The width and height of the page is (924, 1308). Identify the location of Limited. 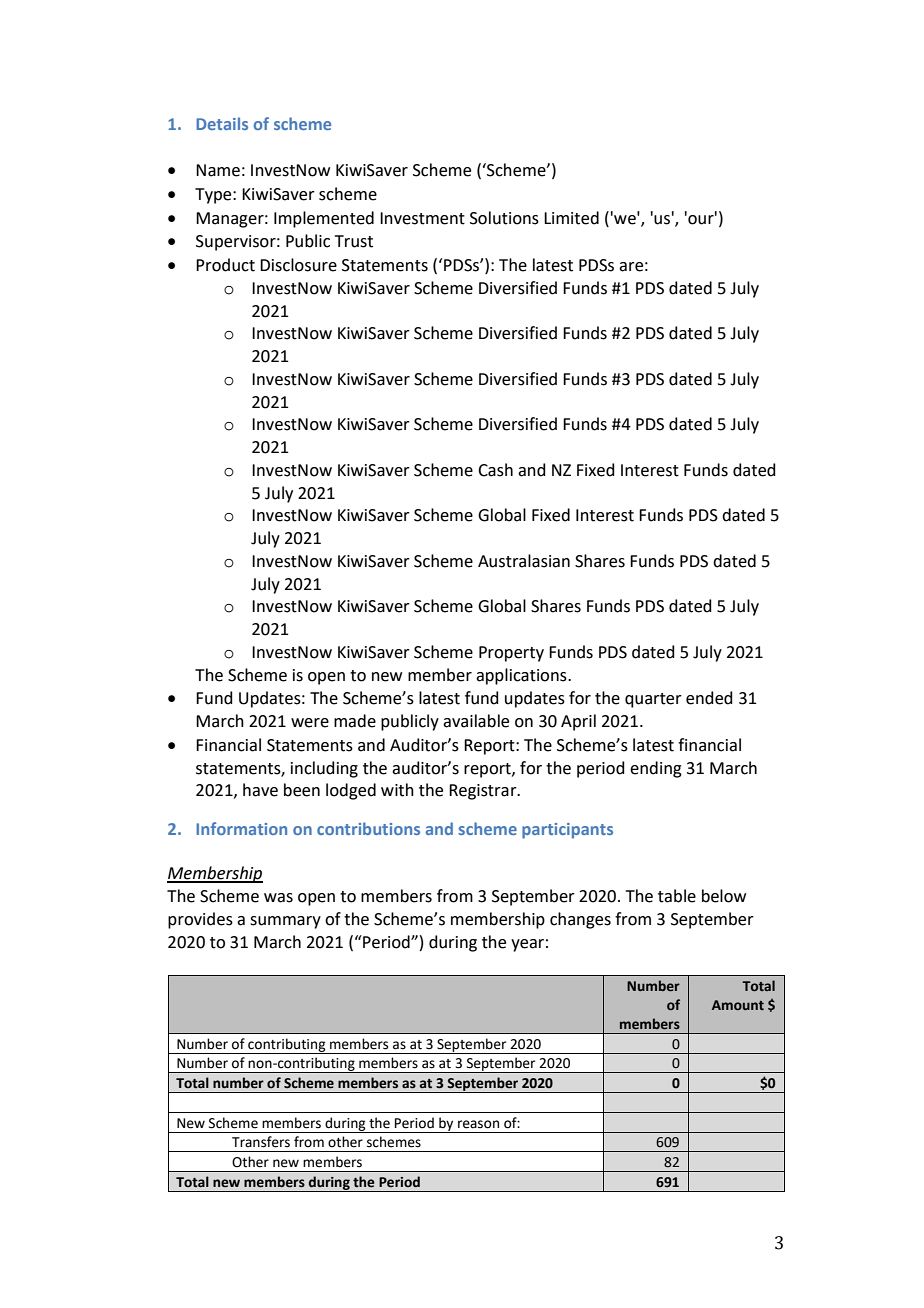
(571, 218).
